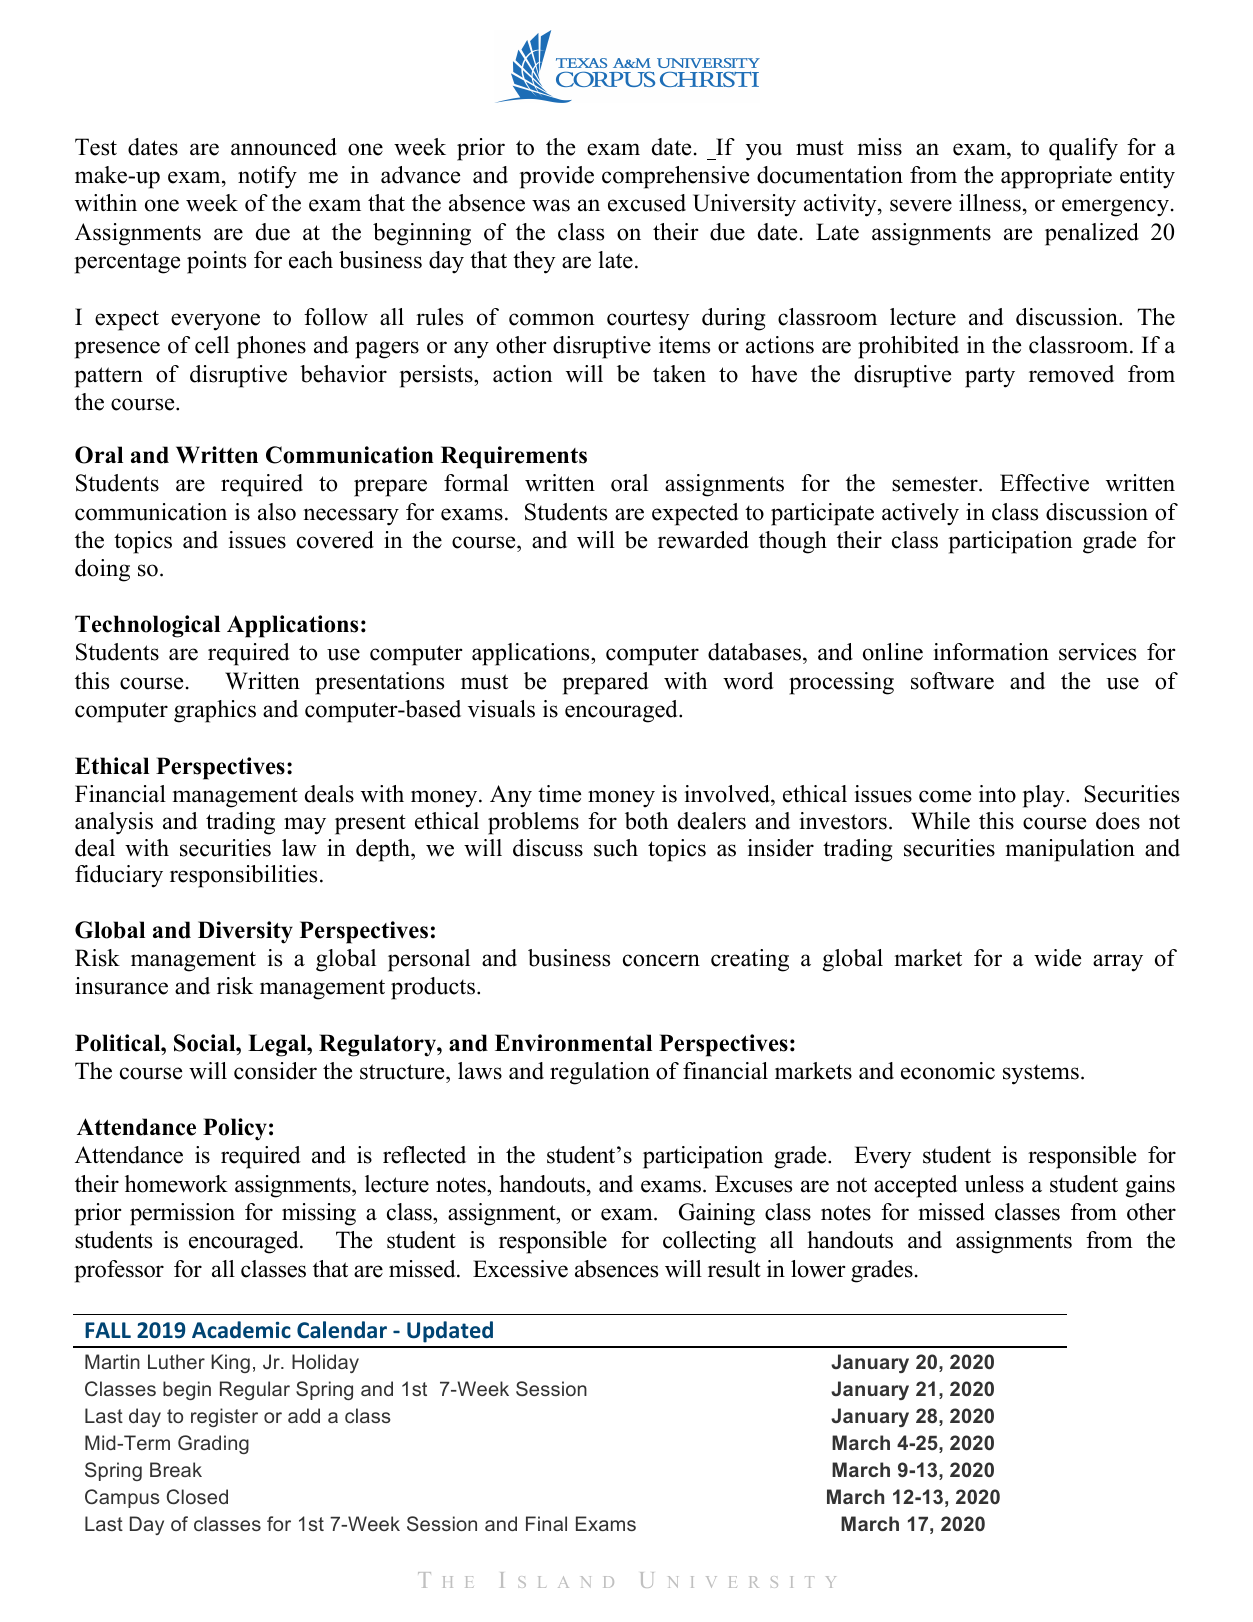 The width and height of the image is (1253, 1622). Describe the element at coordinates (818, 1269) in the image. I see `lower` at that location.
